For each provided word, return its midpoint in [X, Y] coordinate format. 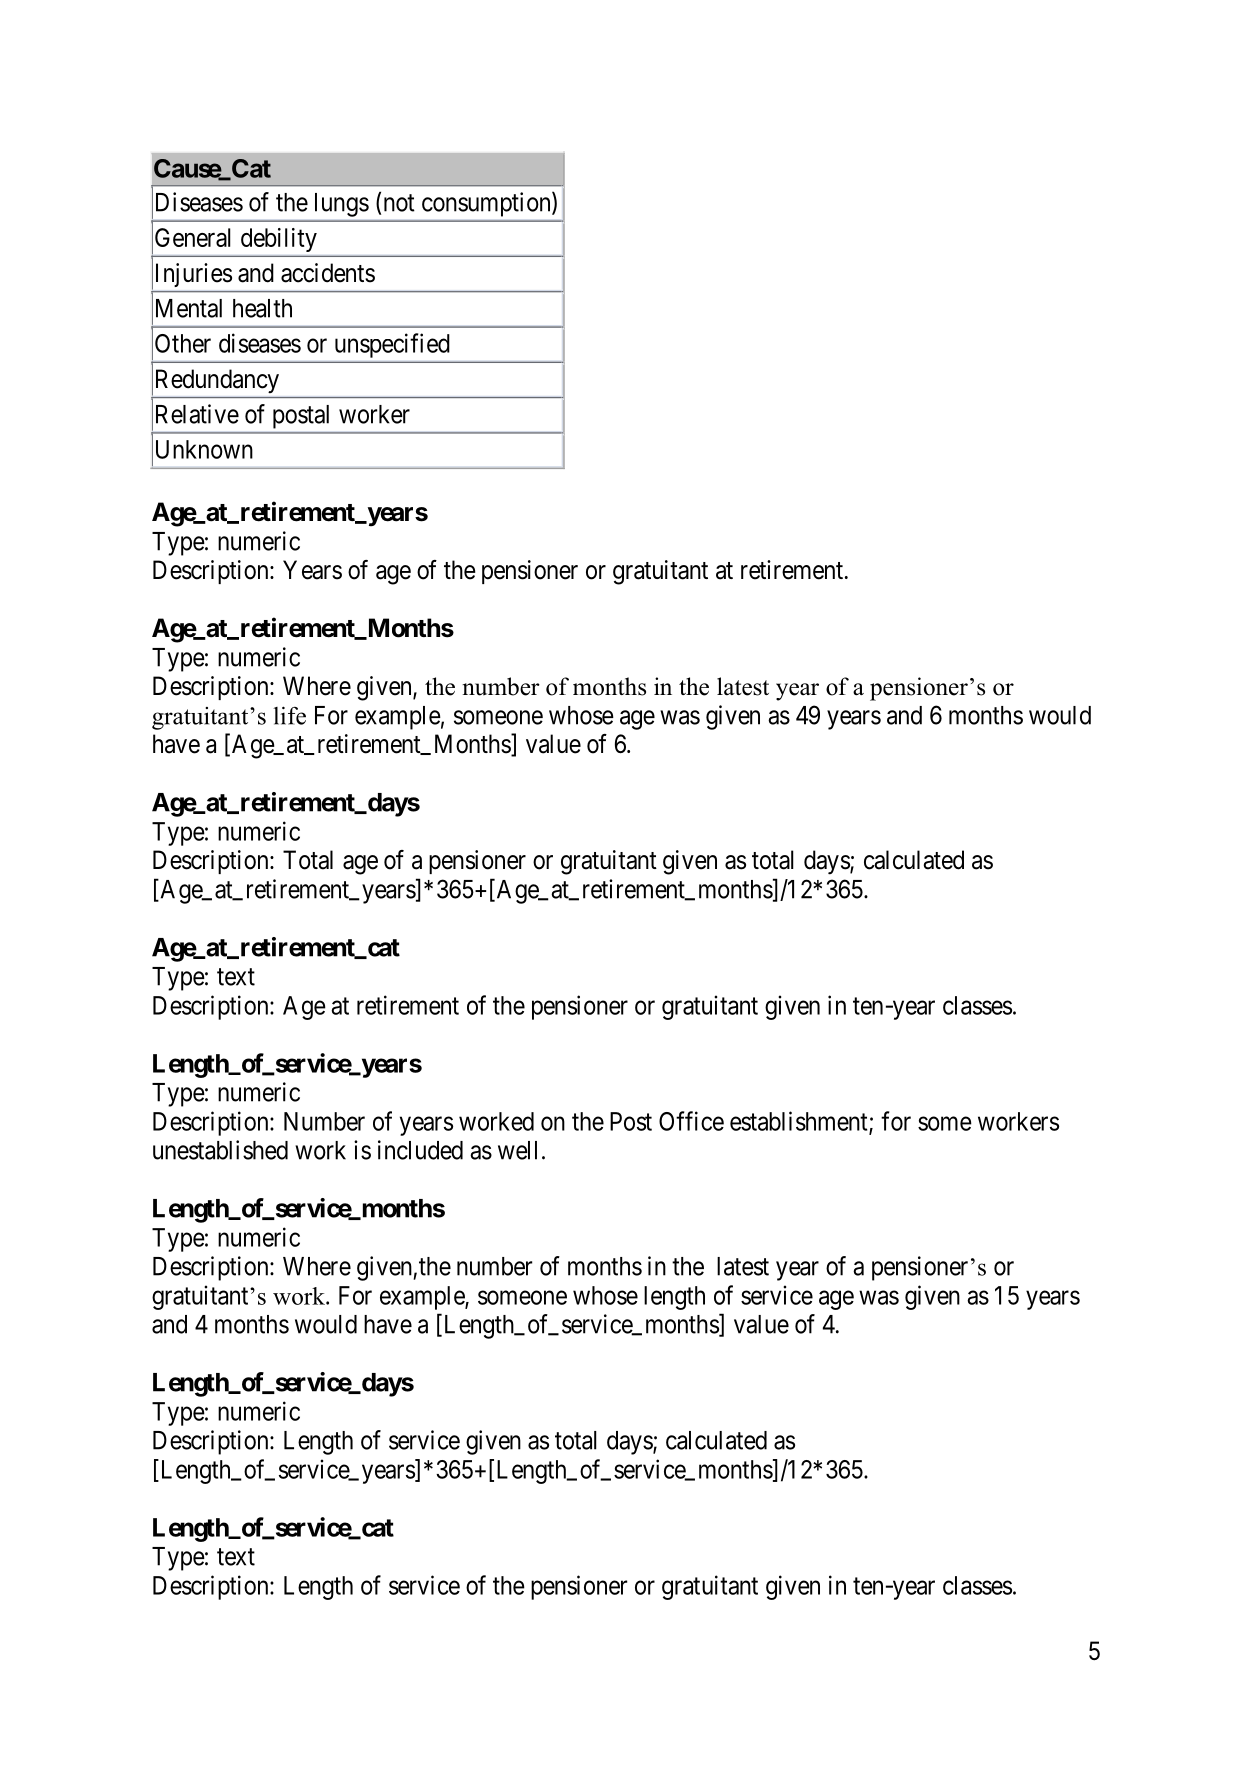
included [420, 1150]
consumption [487, 204]
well [517, 1150]
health [262, 308]
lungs [342, 205]
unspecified [392, 345]
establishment [800, 1122]
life [289, 715]
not [399, 203]
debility [279, 240]
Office [691, 1121]
